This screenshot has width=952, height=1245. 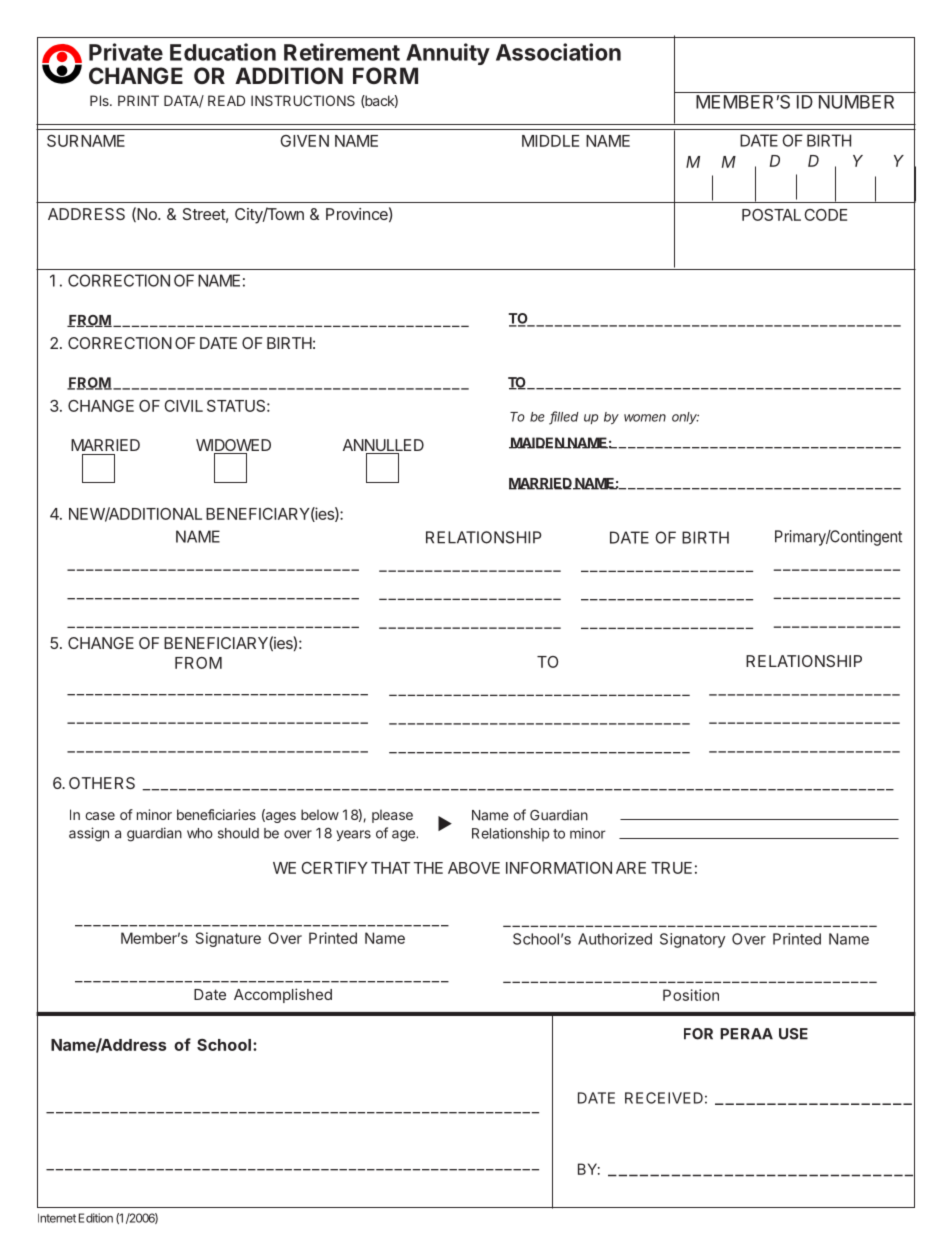 What do you see at coordinates (200, 833) in the screenshot?
I see `who` at bounding box center [200, 833].
